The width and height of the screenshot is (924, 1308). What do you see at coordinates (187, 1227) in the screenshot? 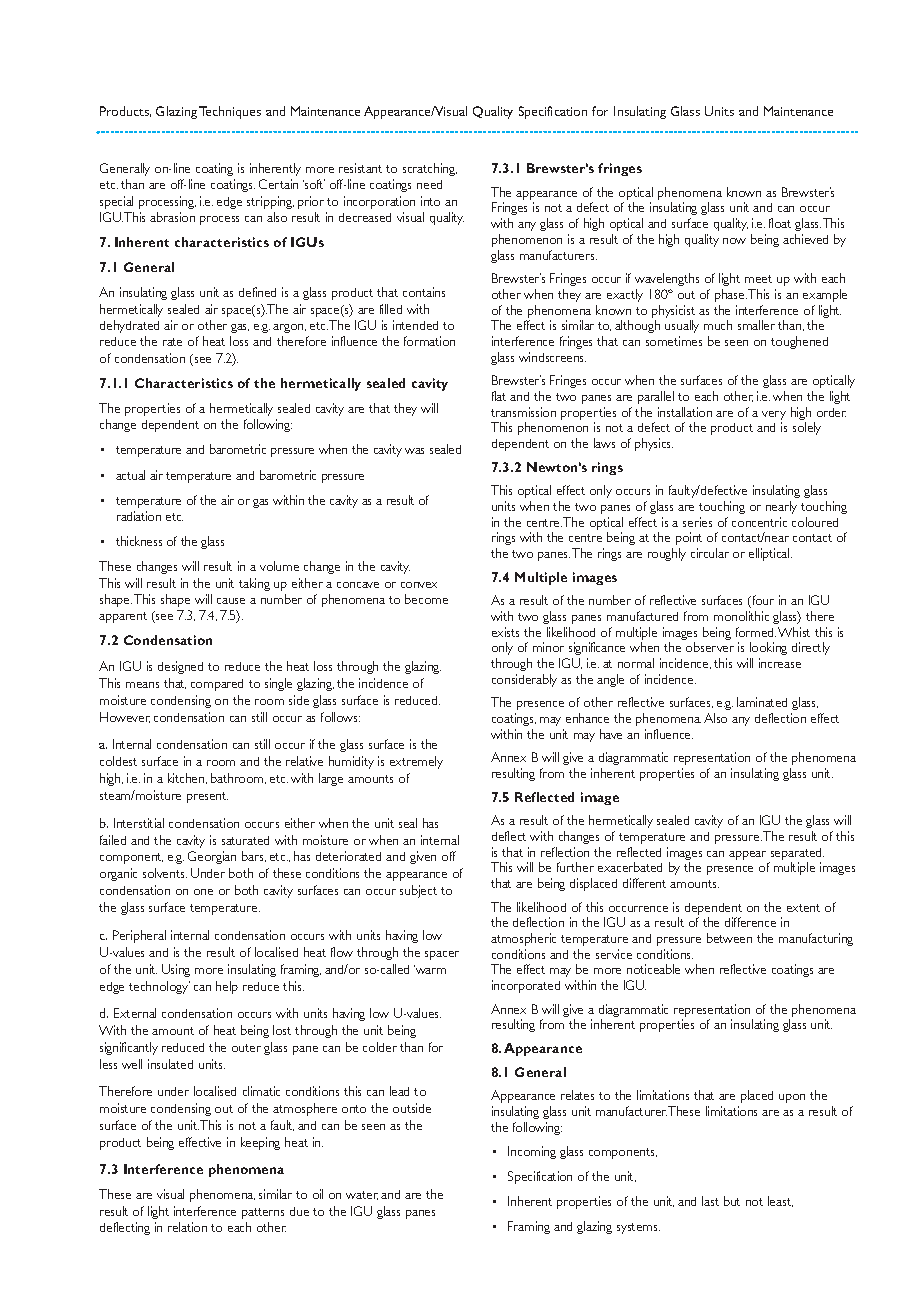
I see `relation` at bounding box center [187, 1227].
